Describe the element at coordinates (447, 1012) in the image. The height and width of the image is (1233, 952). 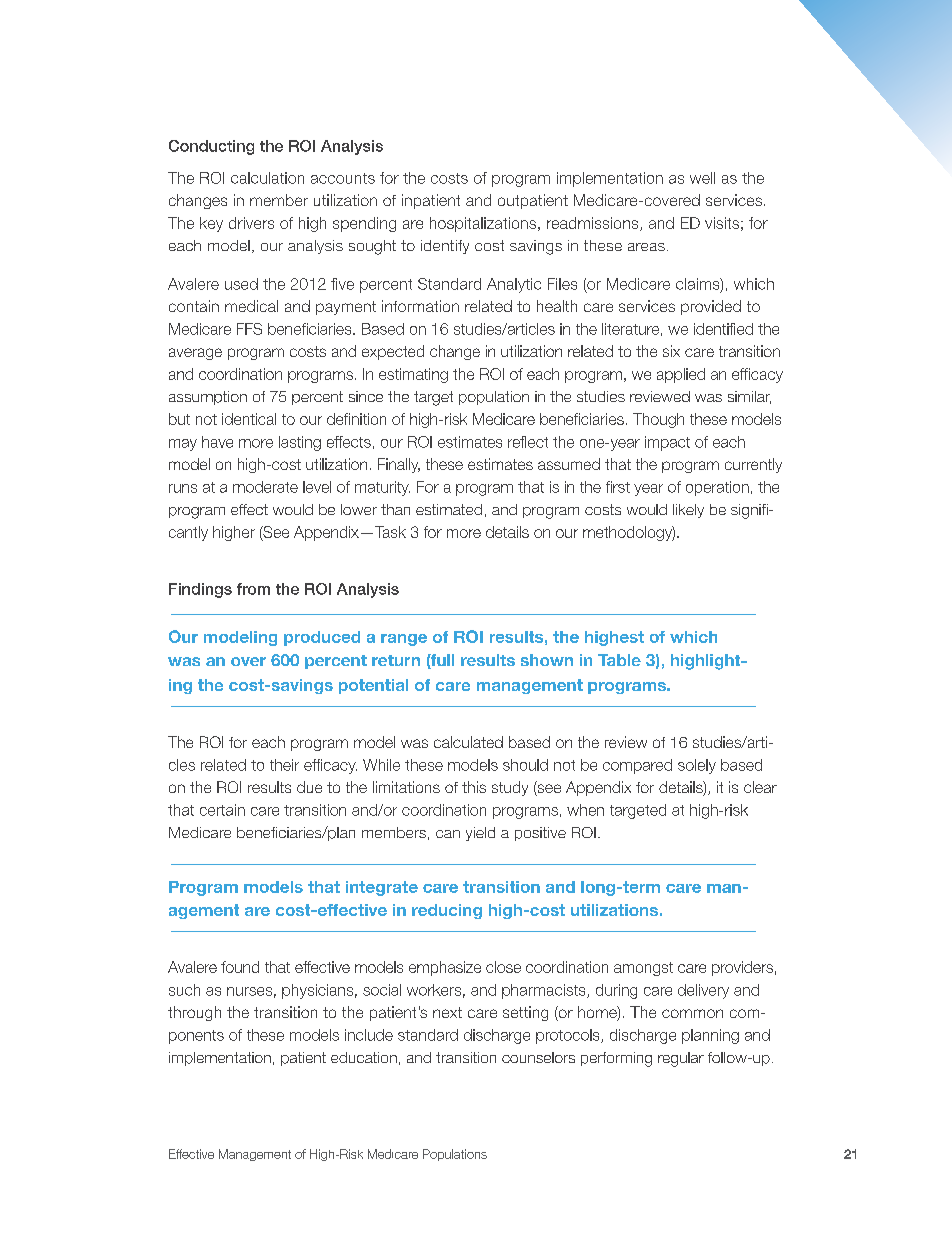
I see `next` at that location.
